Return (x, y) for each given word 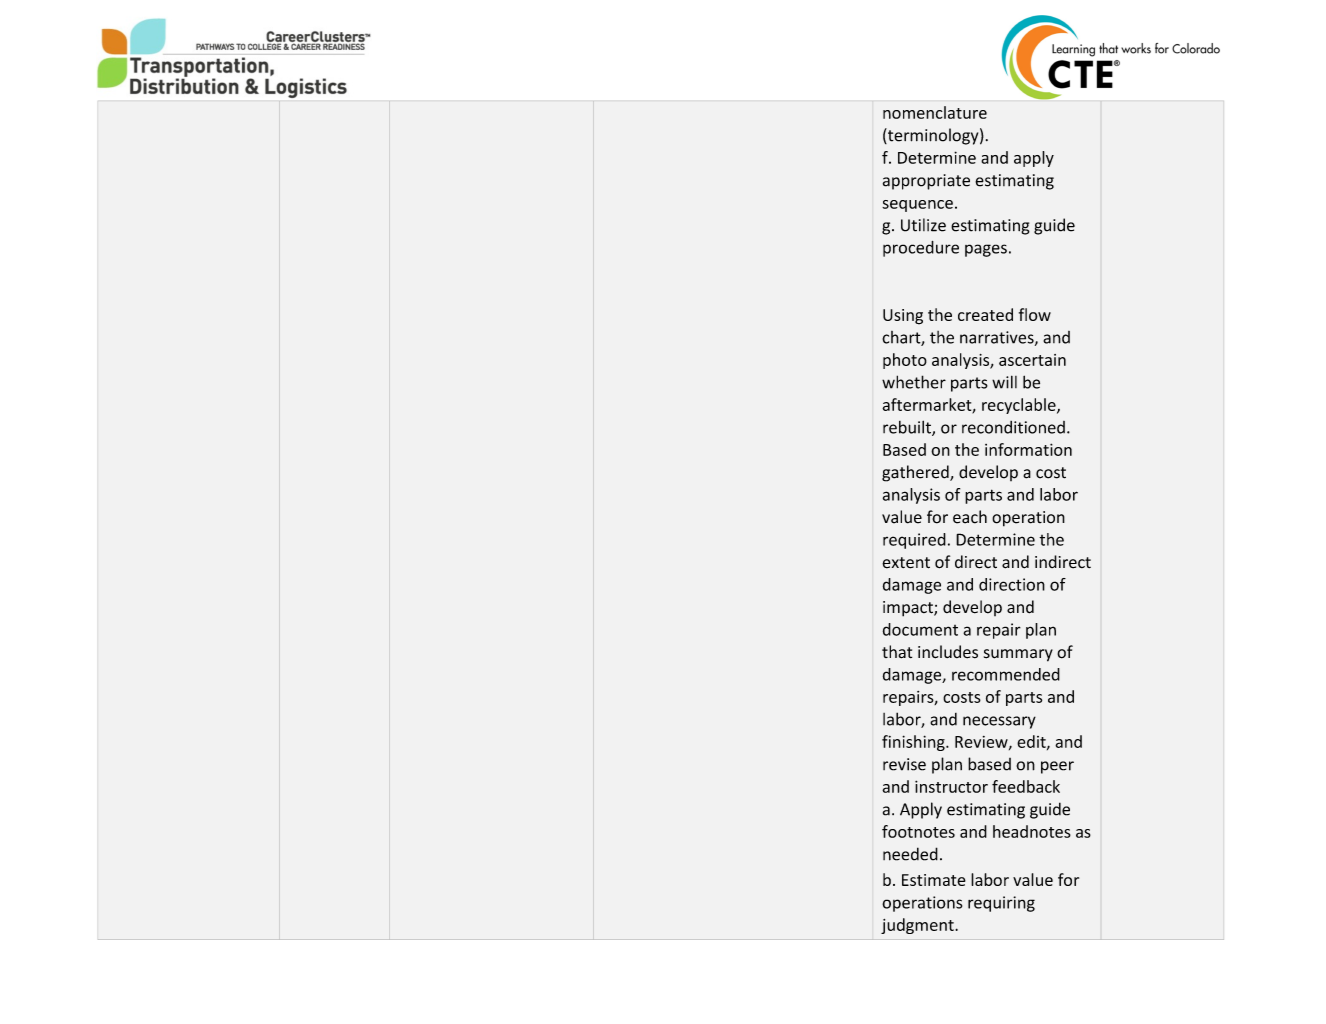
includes (948, 652)
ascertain (1032, 360)
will (1004, 382)
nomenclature (935, 112)
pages (986, 250)
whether (914, 382)
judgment (918, 926)
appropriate (926, 182)
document (920, 629)
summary (1018, 655)
